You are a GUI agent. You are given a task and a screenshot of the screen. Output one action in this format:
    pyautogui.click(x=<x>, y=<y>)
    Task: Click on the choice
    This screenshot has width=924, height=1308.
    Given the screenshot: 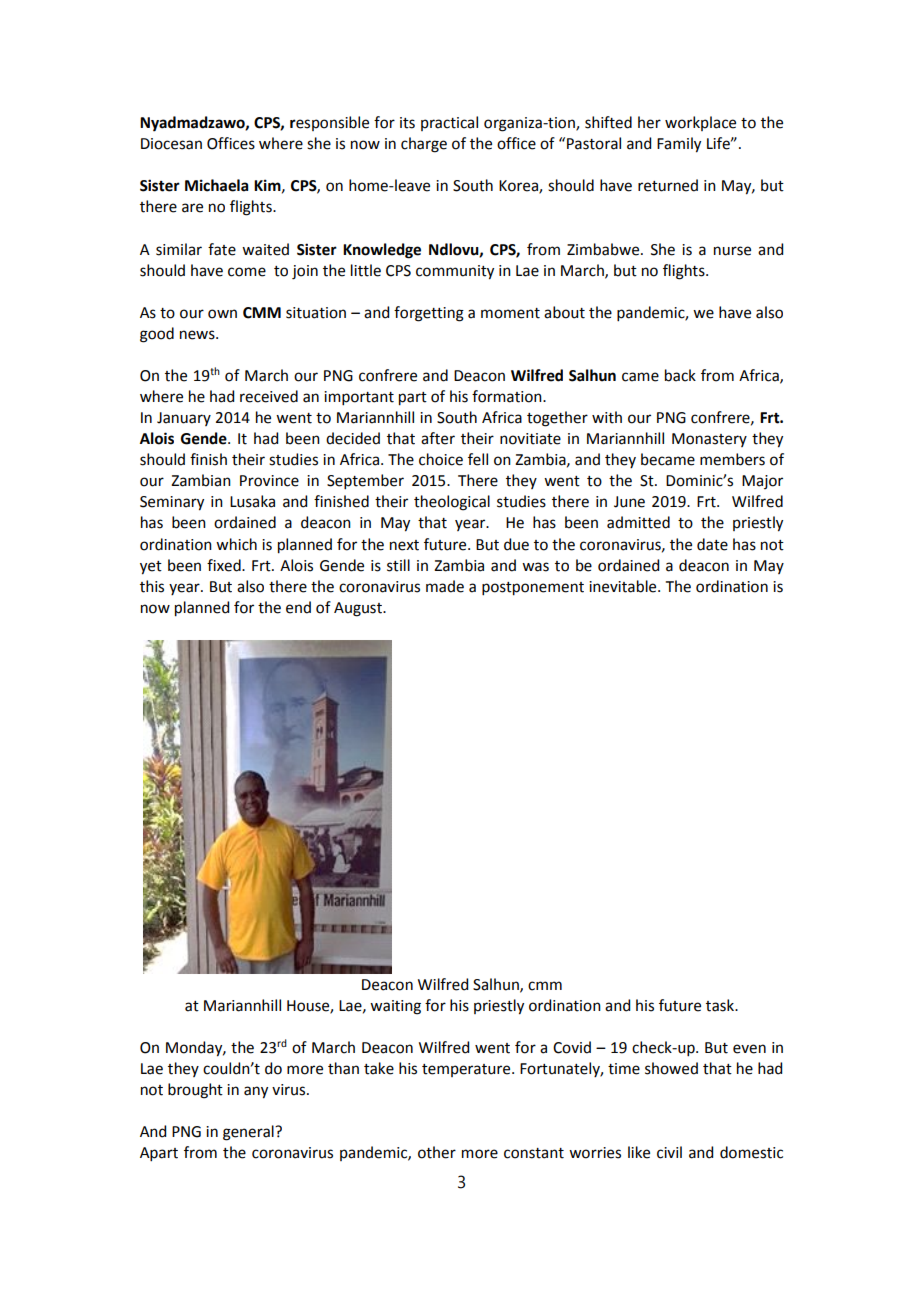 What is the action you would take?
    pyautogui.click(x=441, y=459)
